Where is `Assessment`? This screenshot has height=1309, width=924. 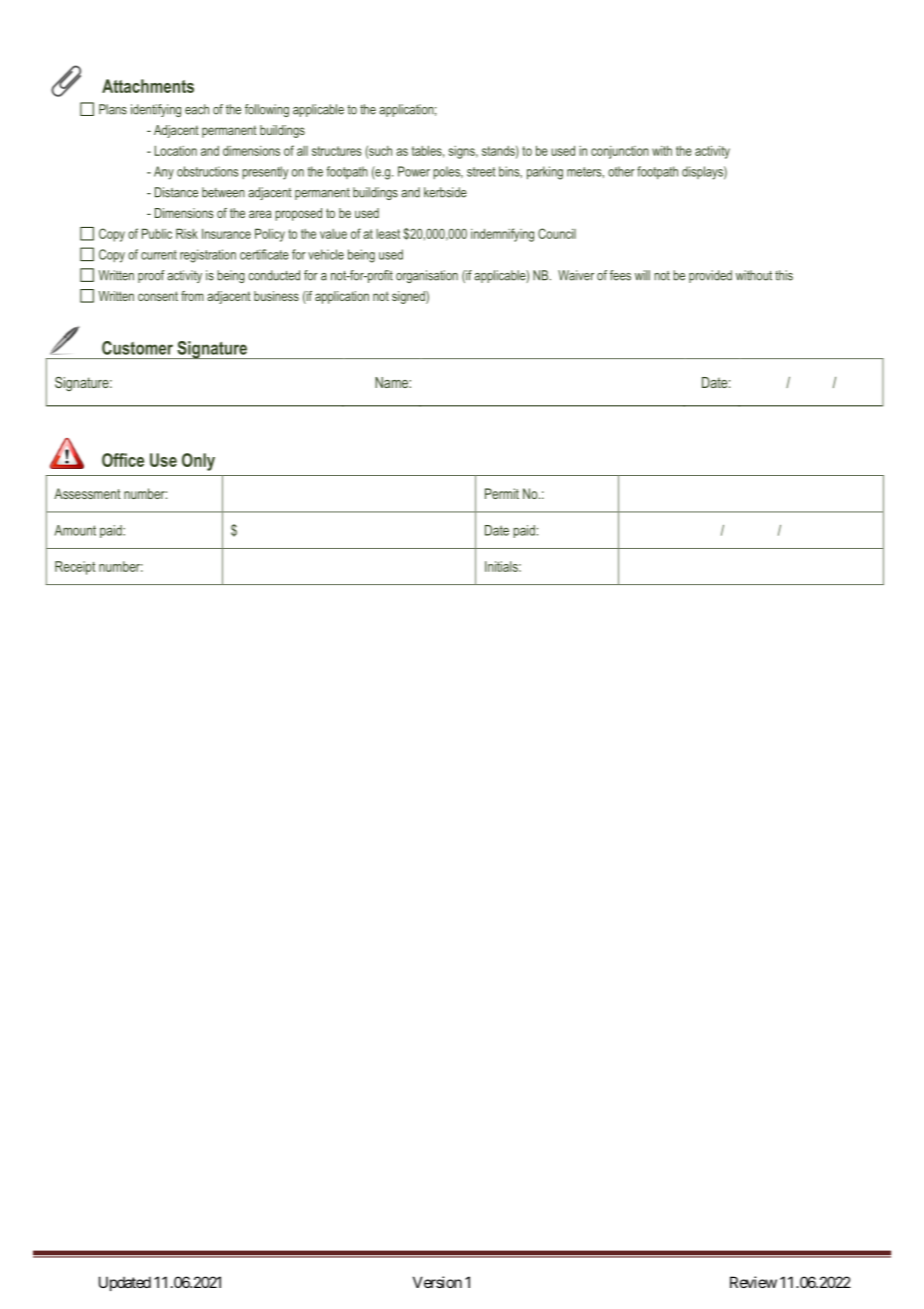 Assessment is located at coordinates (87, 493).
